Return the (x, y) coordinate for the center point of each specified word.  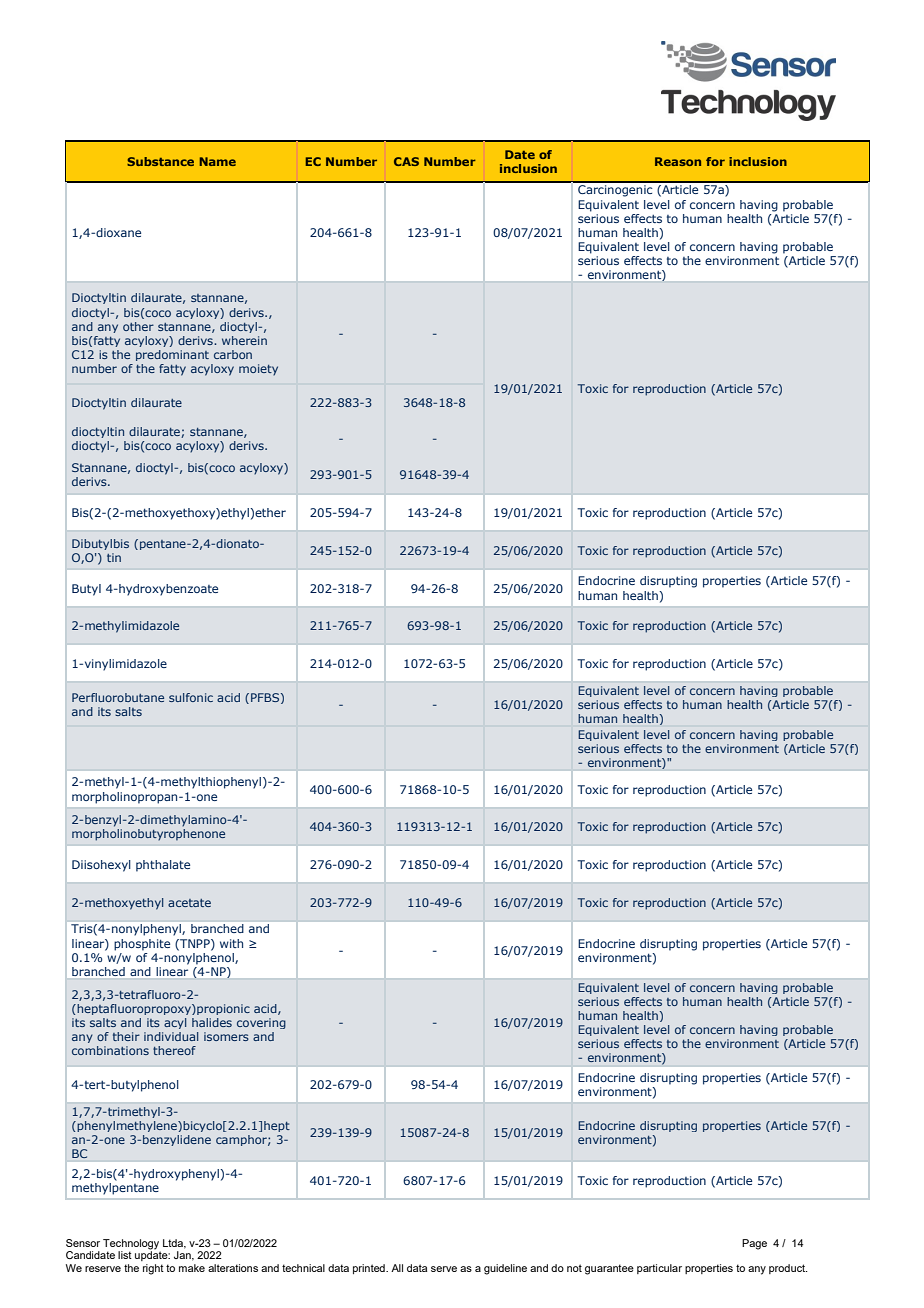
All (397, 1268)
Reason (678, 161)
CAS (406, 161)
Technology (132, 1245)
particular (659, 1269)
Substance (160, 161)
